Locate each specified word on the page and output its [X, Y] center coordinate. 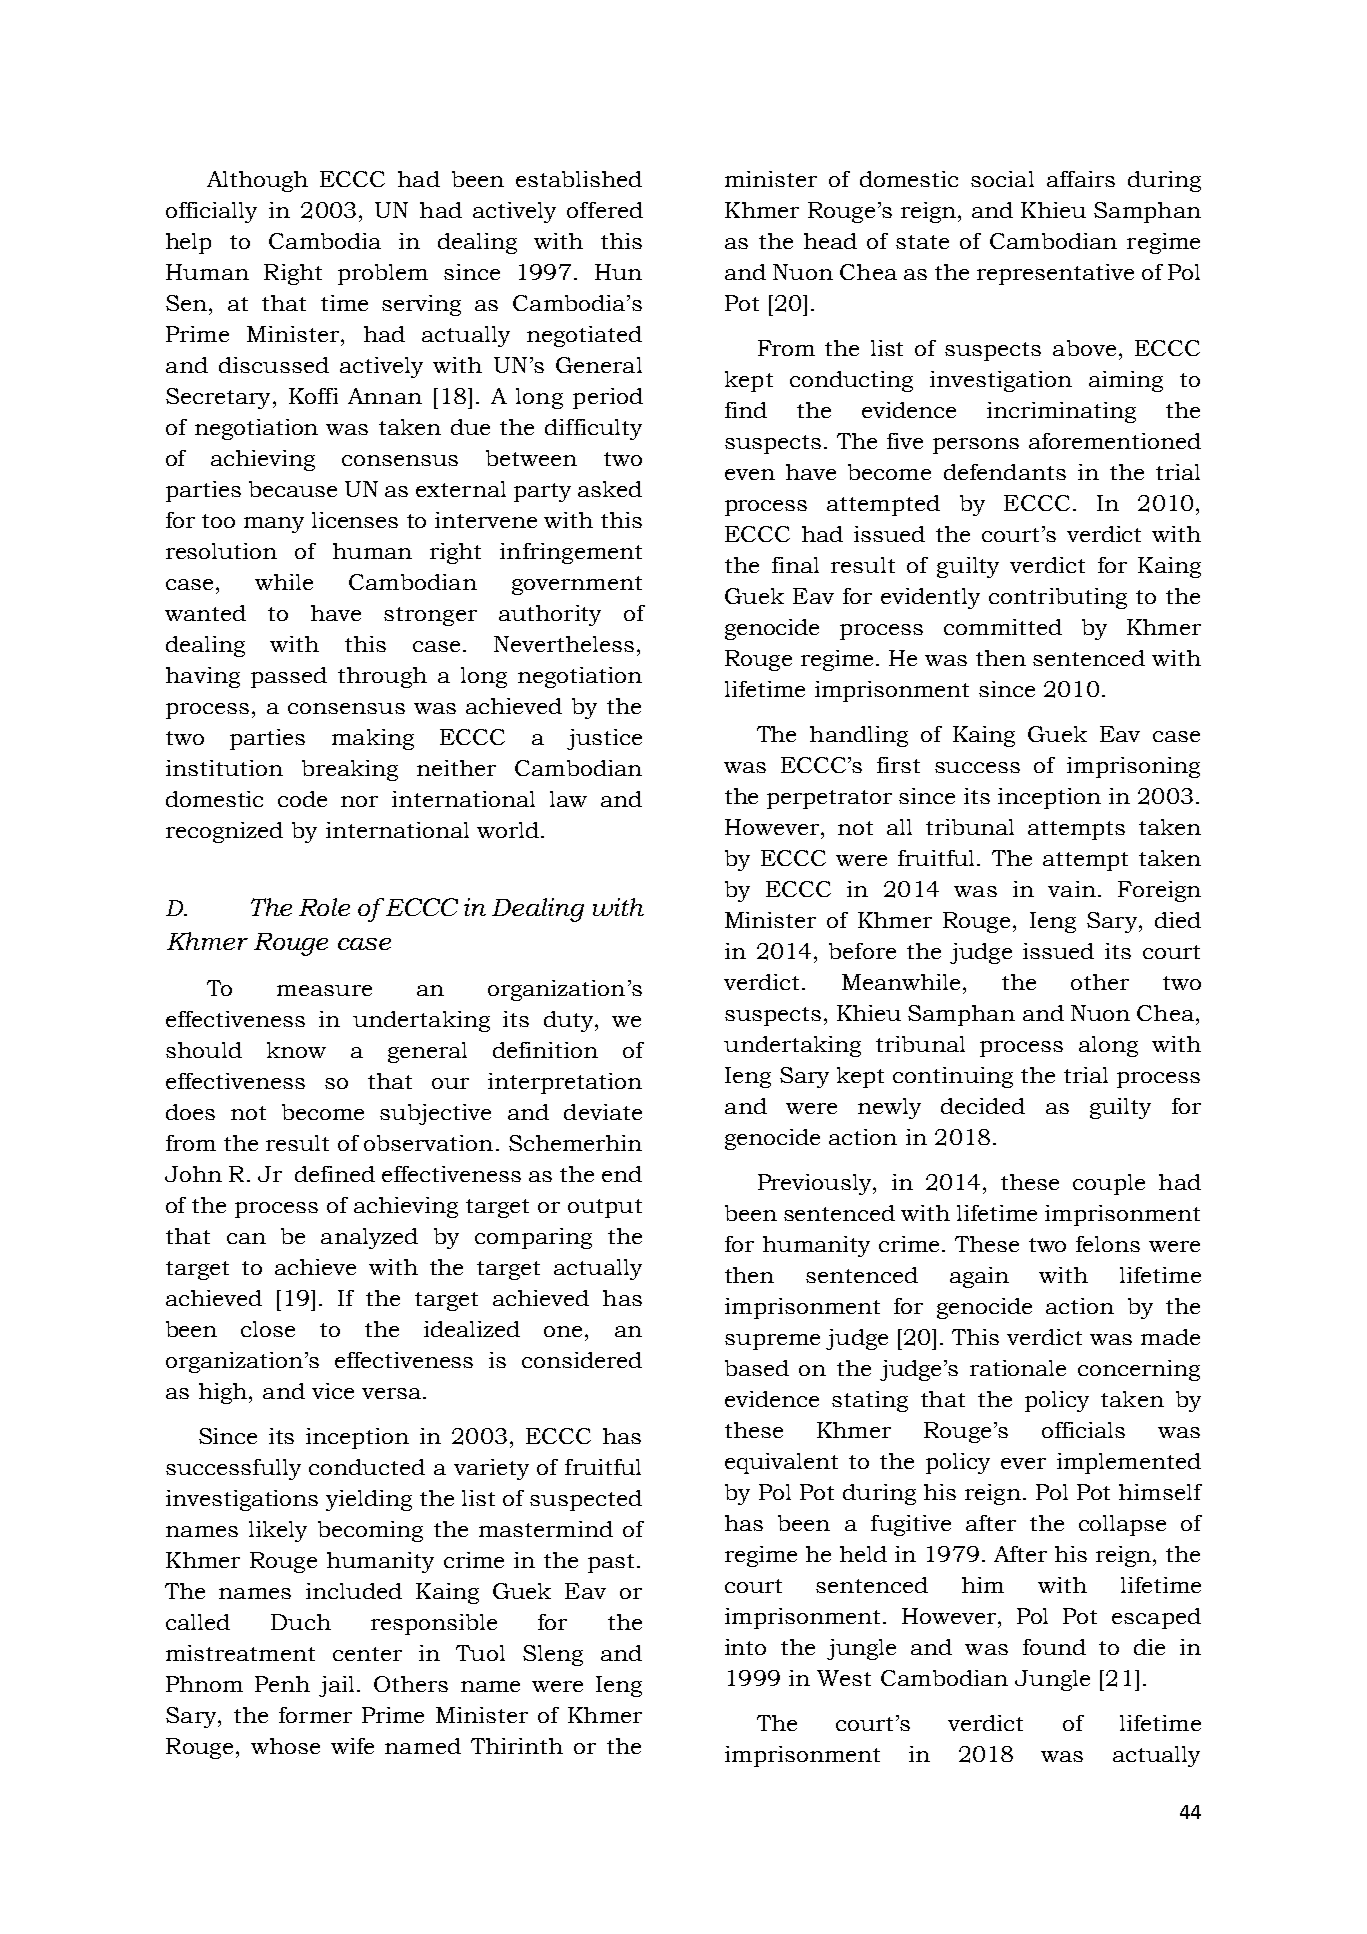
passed [289, 677]
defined [335, 1174]
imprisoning [1133, 767]
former [315, 1715]
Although [257, 181]
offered [605, 210]
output [605, 1208]
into [745, 1647]
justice [604, 739]
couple [1109, 1184]
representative [1055, 274]
